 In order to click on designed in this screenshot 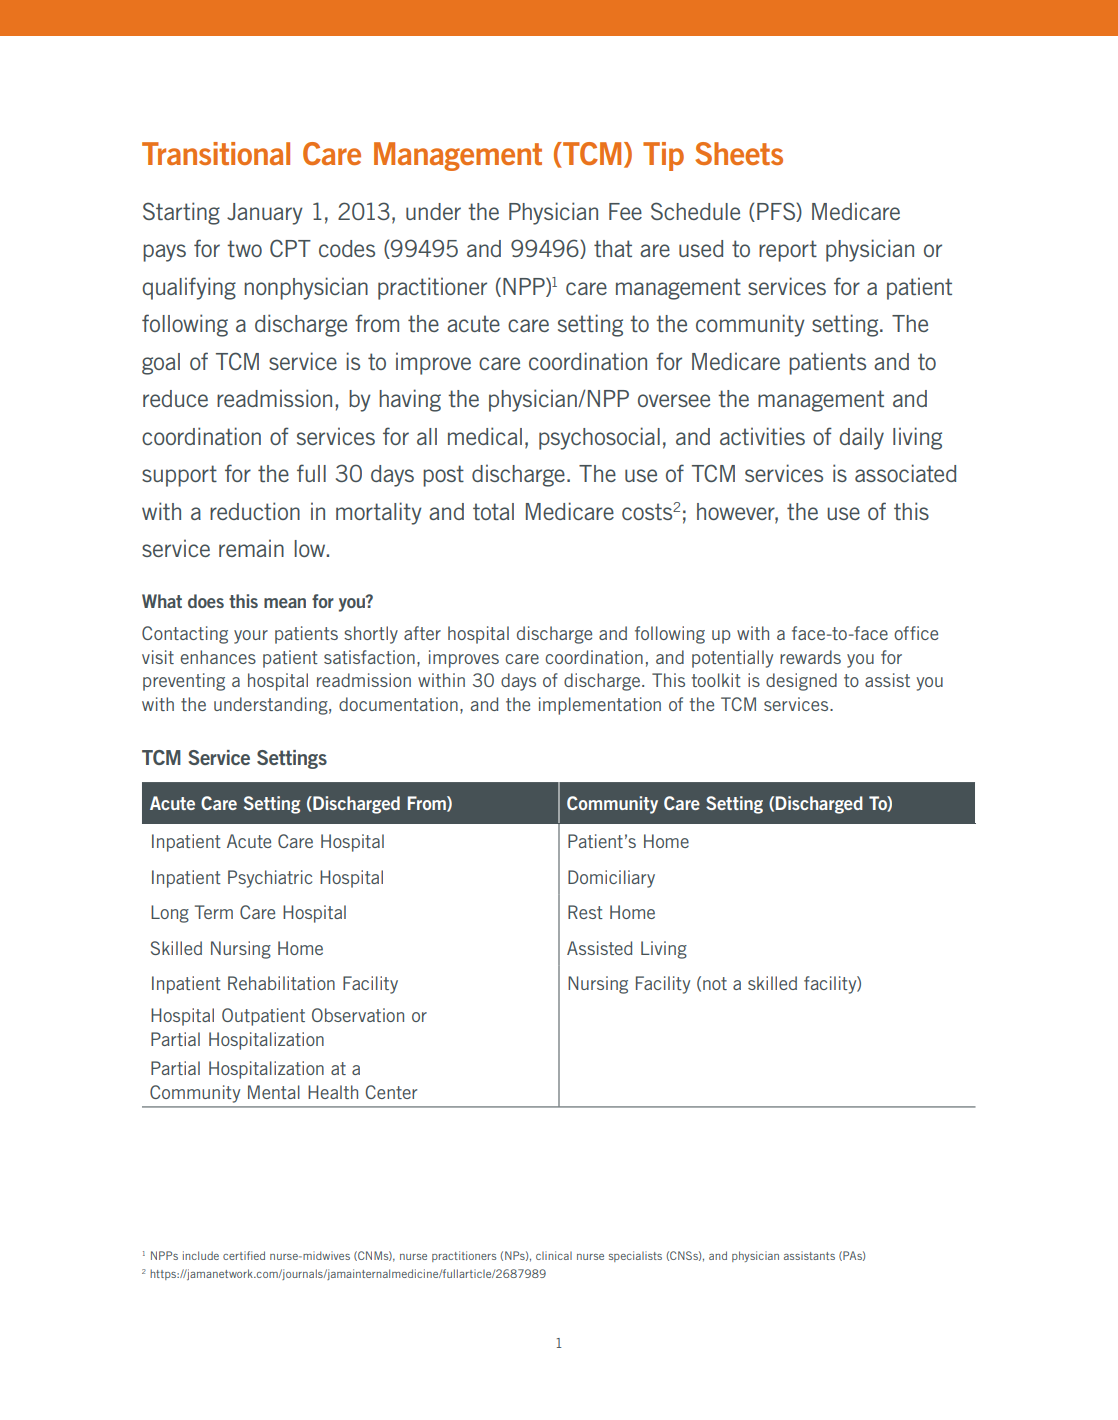, I will do `click(801, 682)`.
